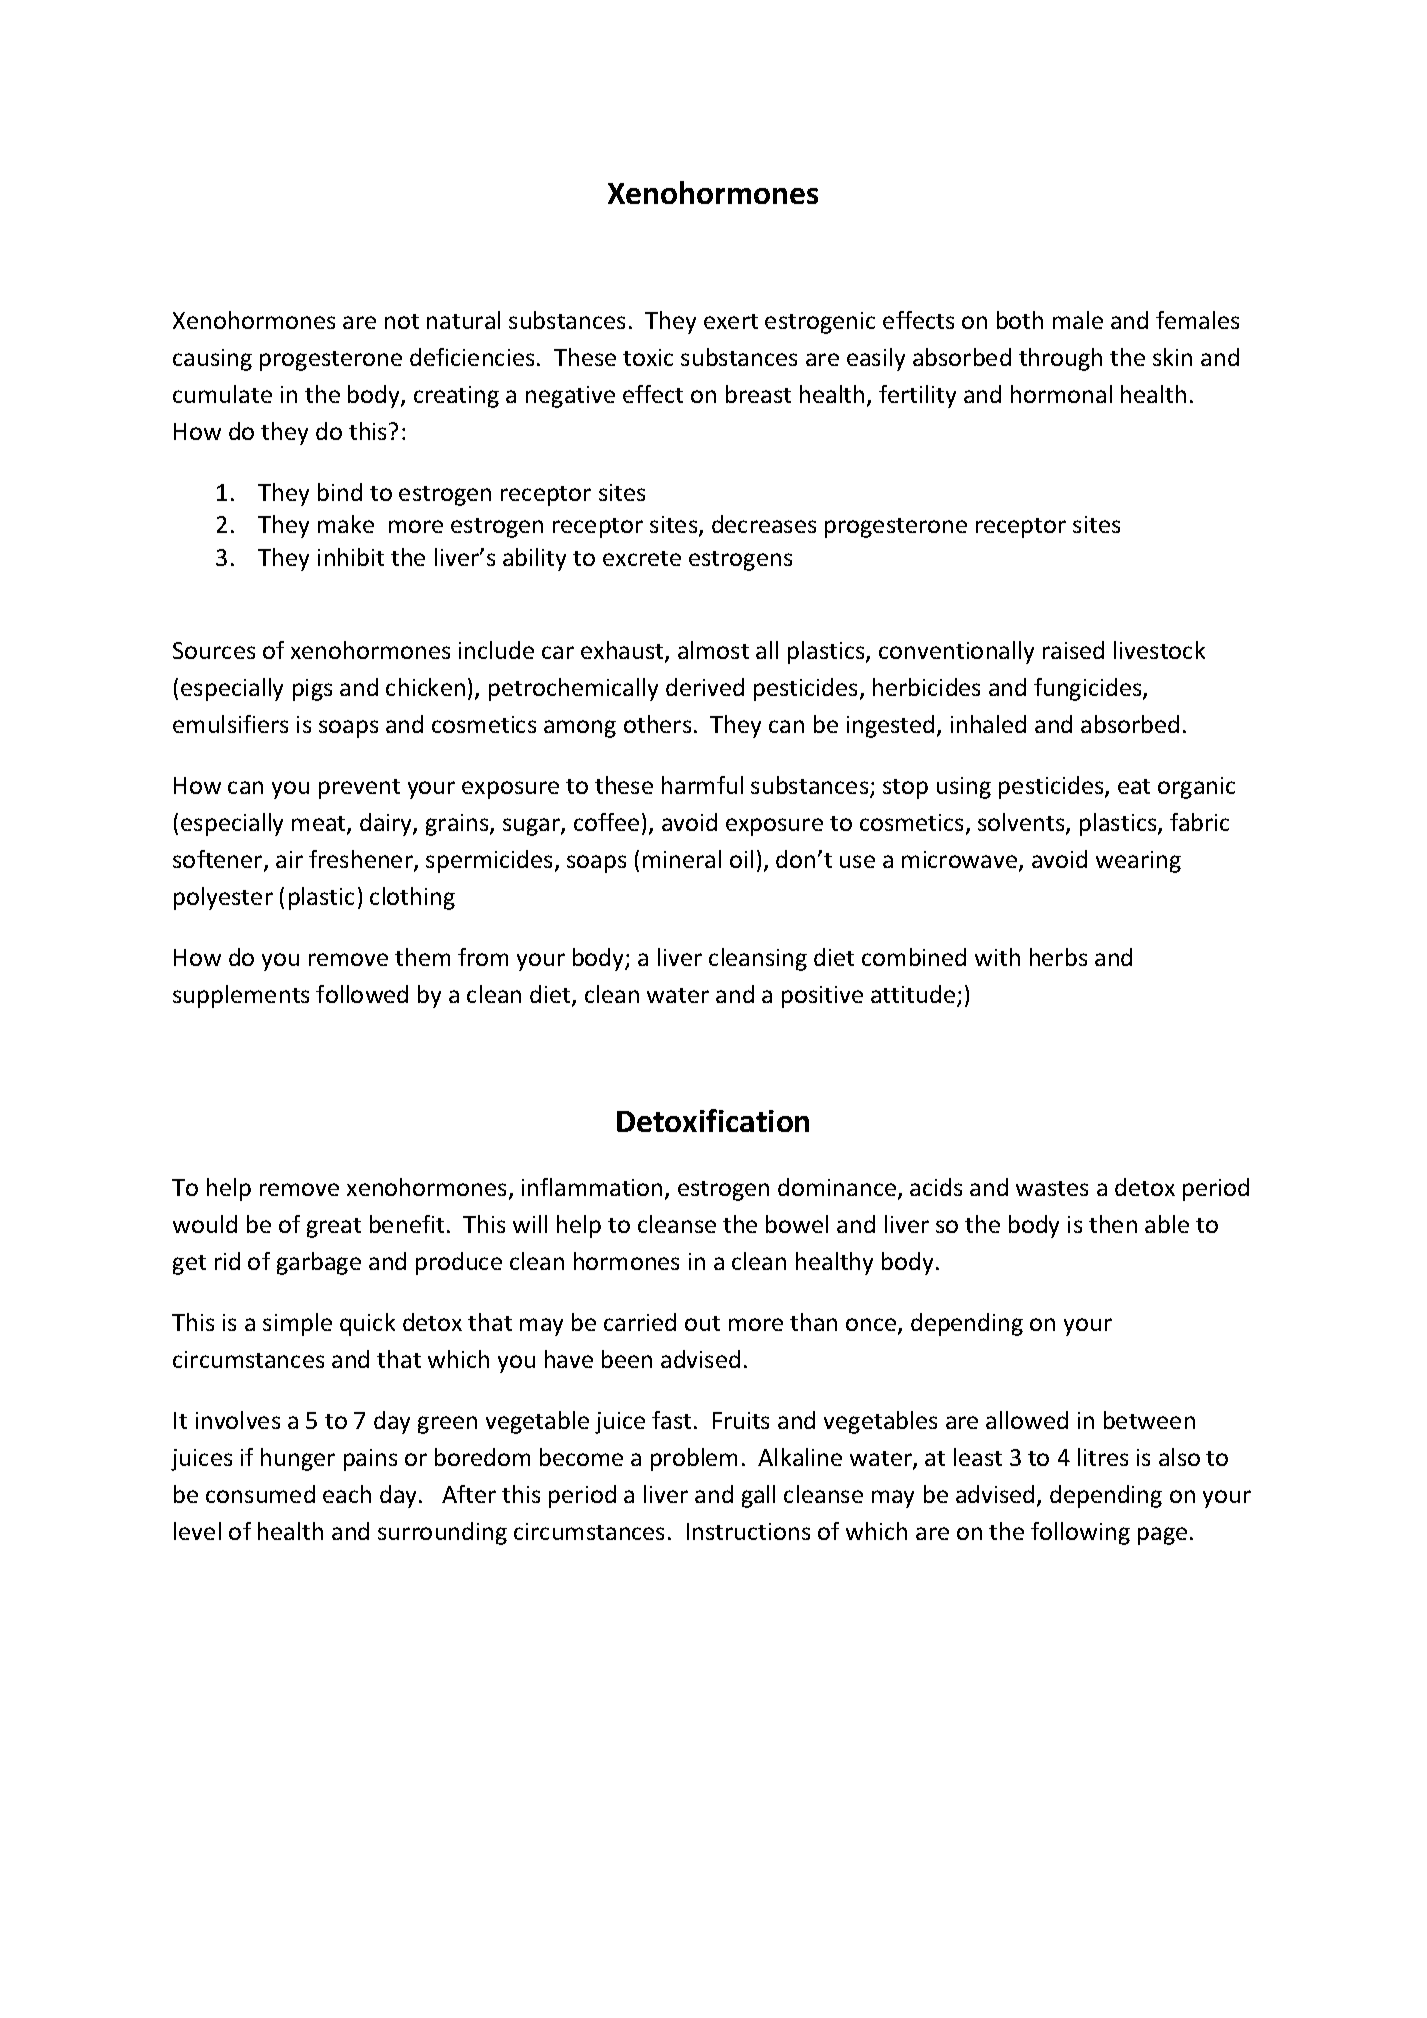 The width and height of the screenshot is (1427, 2018). What do you see at coordinates (1113, 1224) in the screenshot?
I see `then` at bounding box center [1113, 1224].
